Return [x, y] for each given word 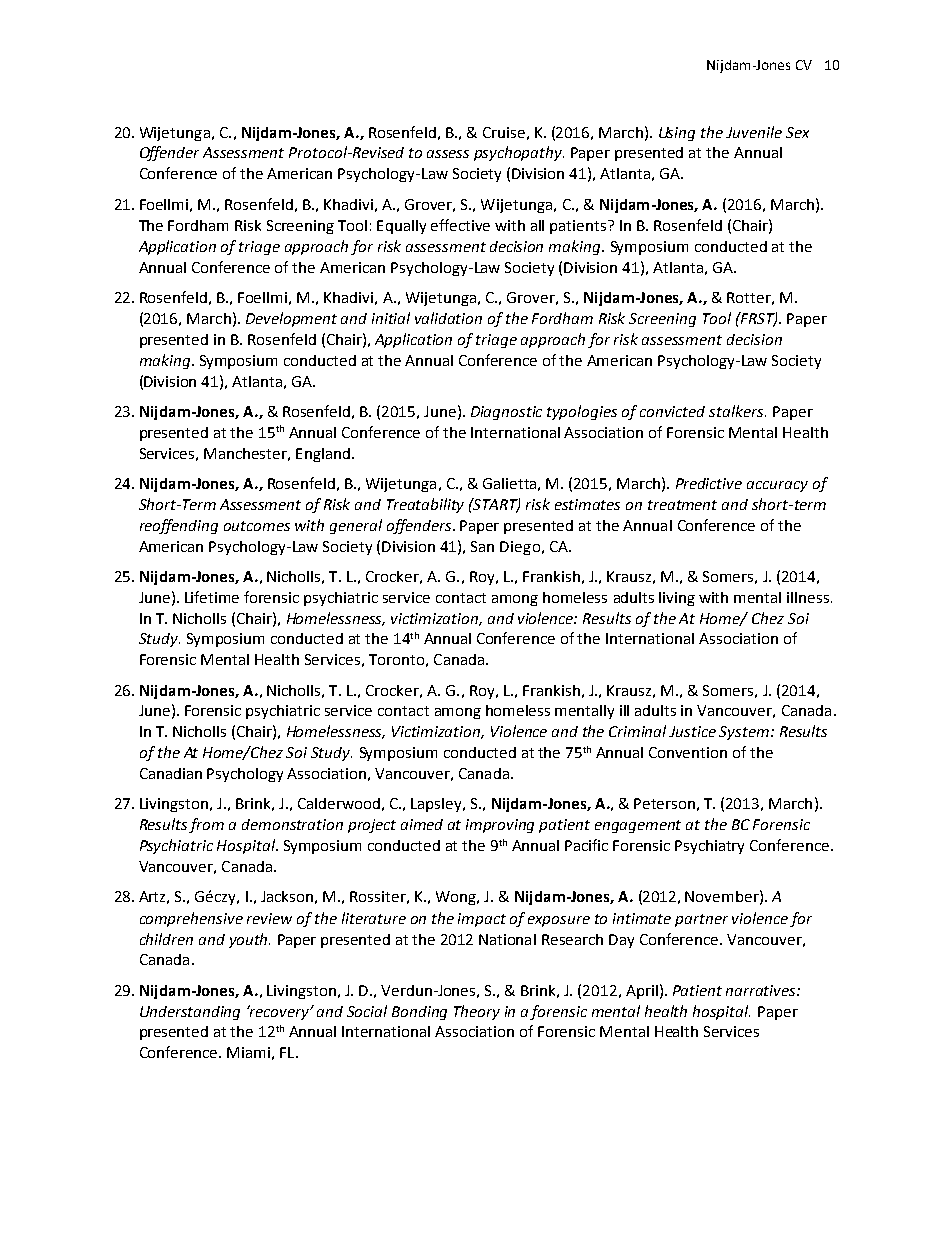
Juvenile [754, 132]
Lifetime [212, 597]
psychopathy [519, 153]
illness [809, 597]
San [482, 546]
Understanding [190, 1013]
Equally [401, 227]
